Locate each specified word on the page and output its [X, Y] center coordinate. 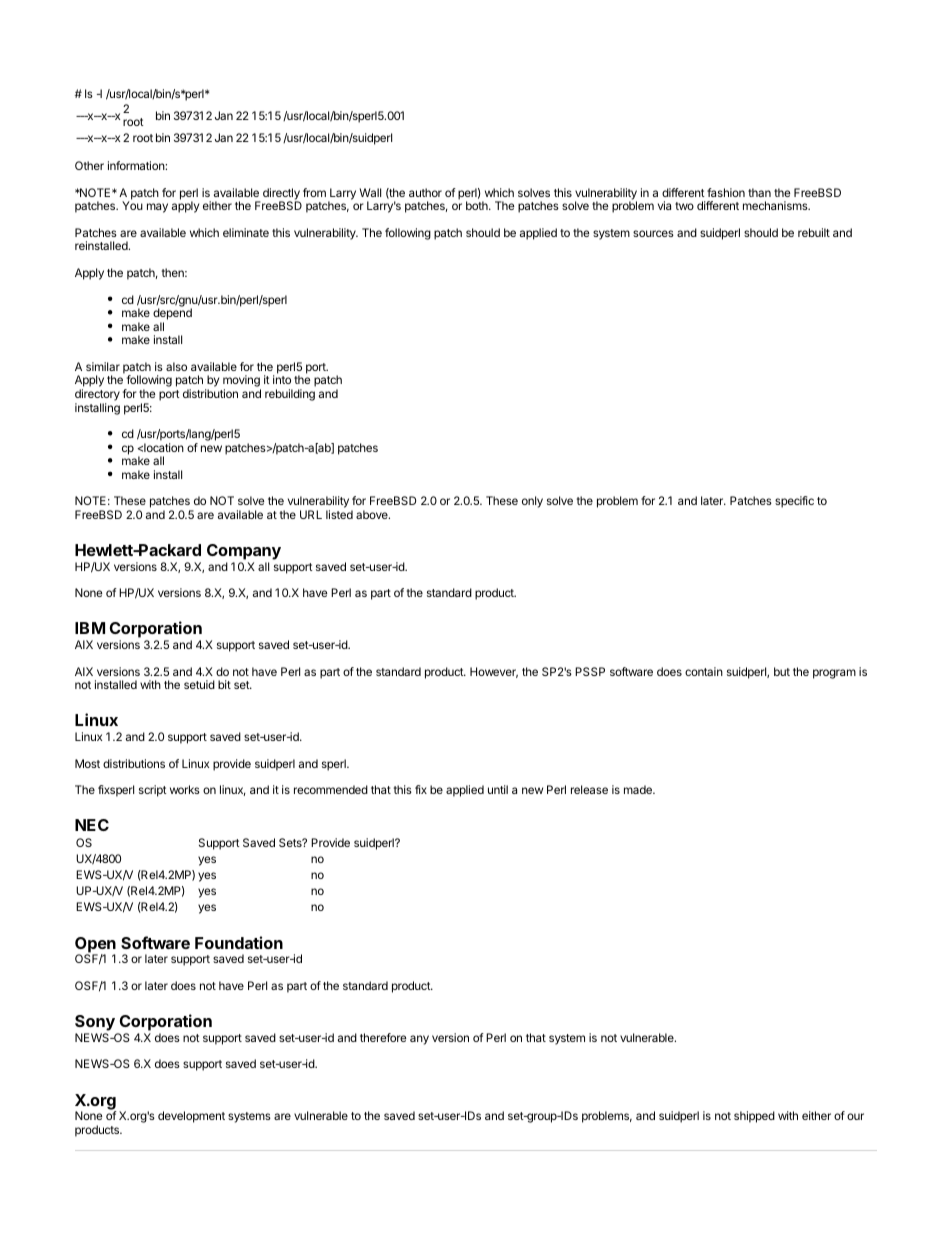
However [494, 672]
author [425, 192]
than [759, 192]
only [532, 502]
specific [794, 502]
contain [704, 671]
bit [224, 684]
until [498, 789]
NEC [92, 825]
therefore [383, 1037]
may [157, 208]
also [176, 366]
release [589, 789]
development [191, 1117]
